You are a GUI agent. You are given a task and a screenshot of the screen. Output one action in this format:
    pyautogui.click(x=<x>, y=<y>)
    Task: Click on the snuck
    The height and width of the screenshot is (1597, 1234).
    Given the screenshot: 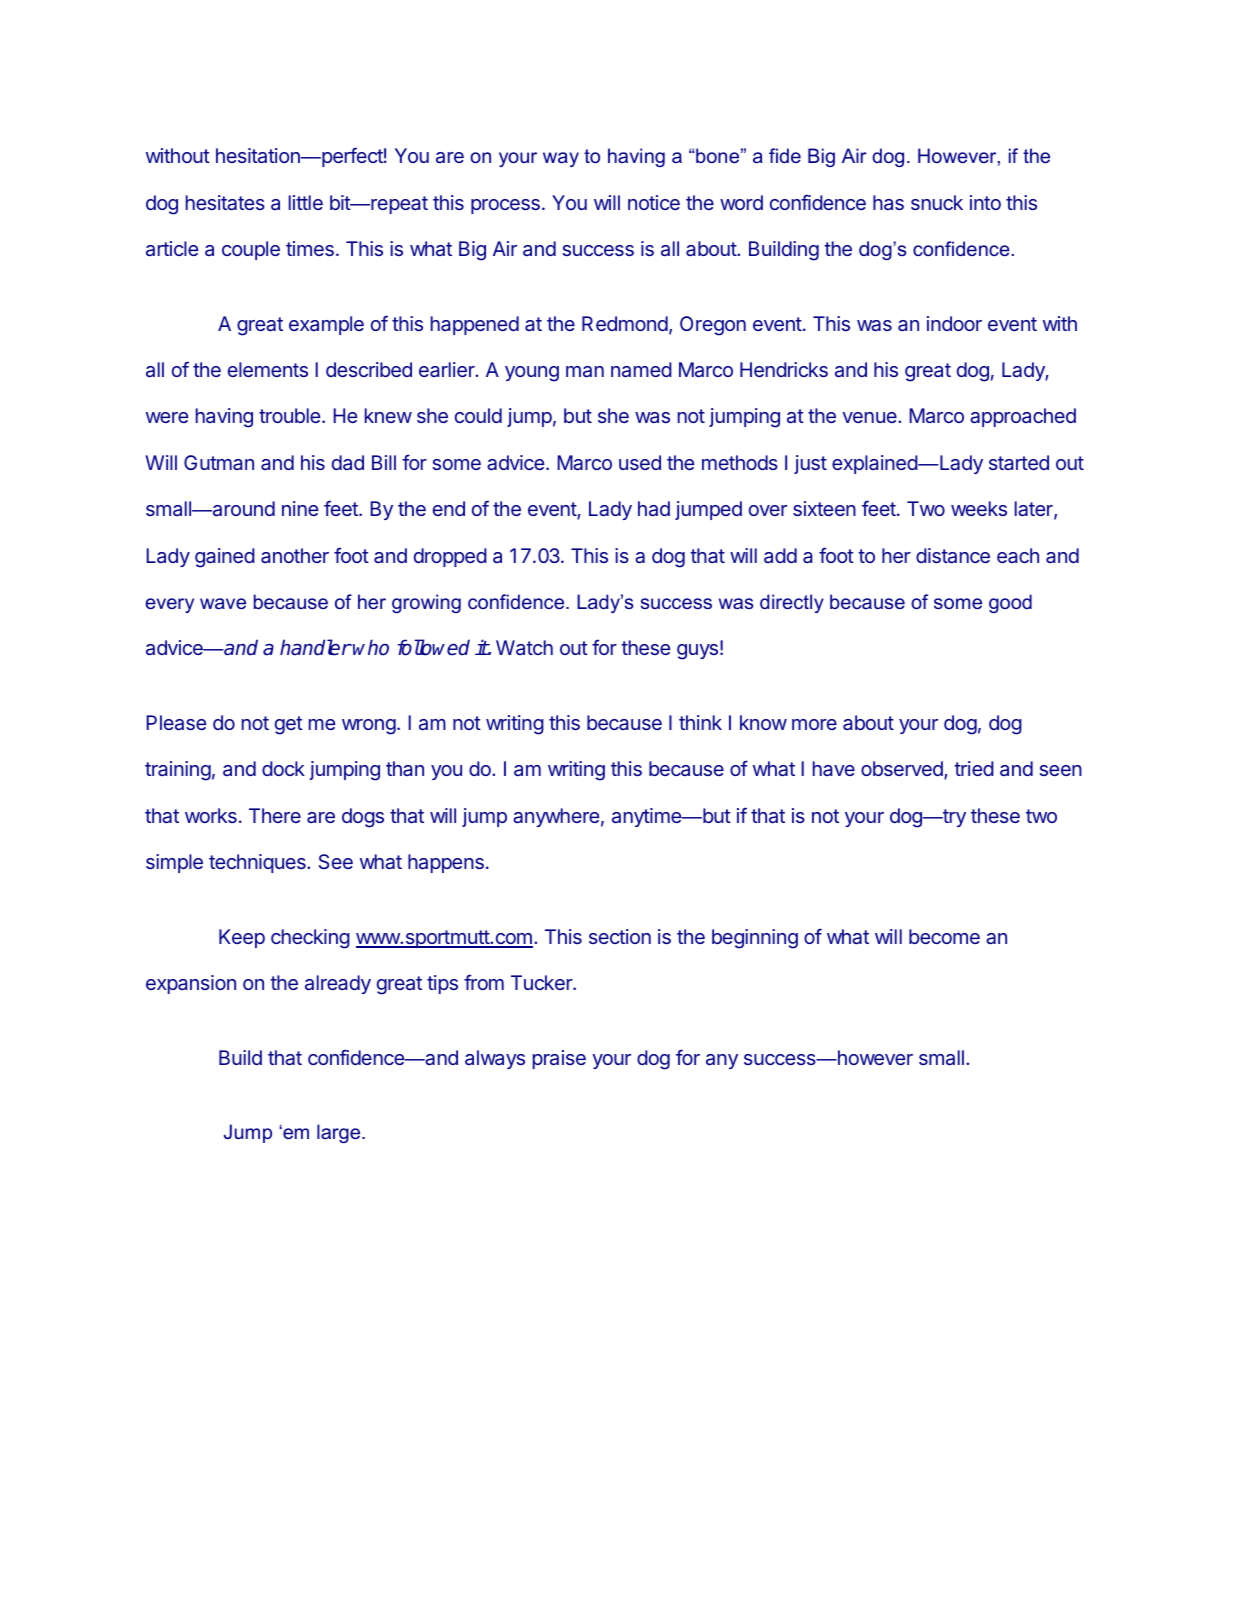 What is the action you would take?
    pyautogui.click(x=937, y=202)
